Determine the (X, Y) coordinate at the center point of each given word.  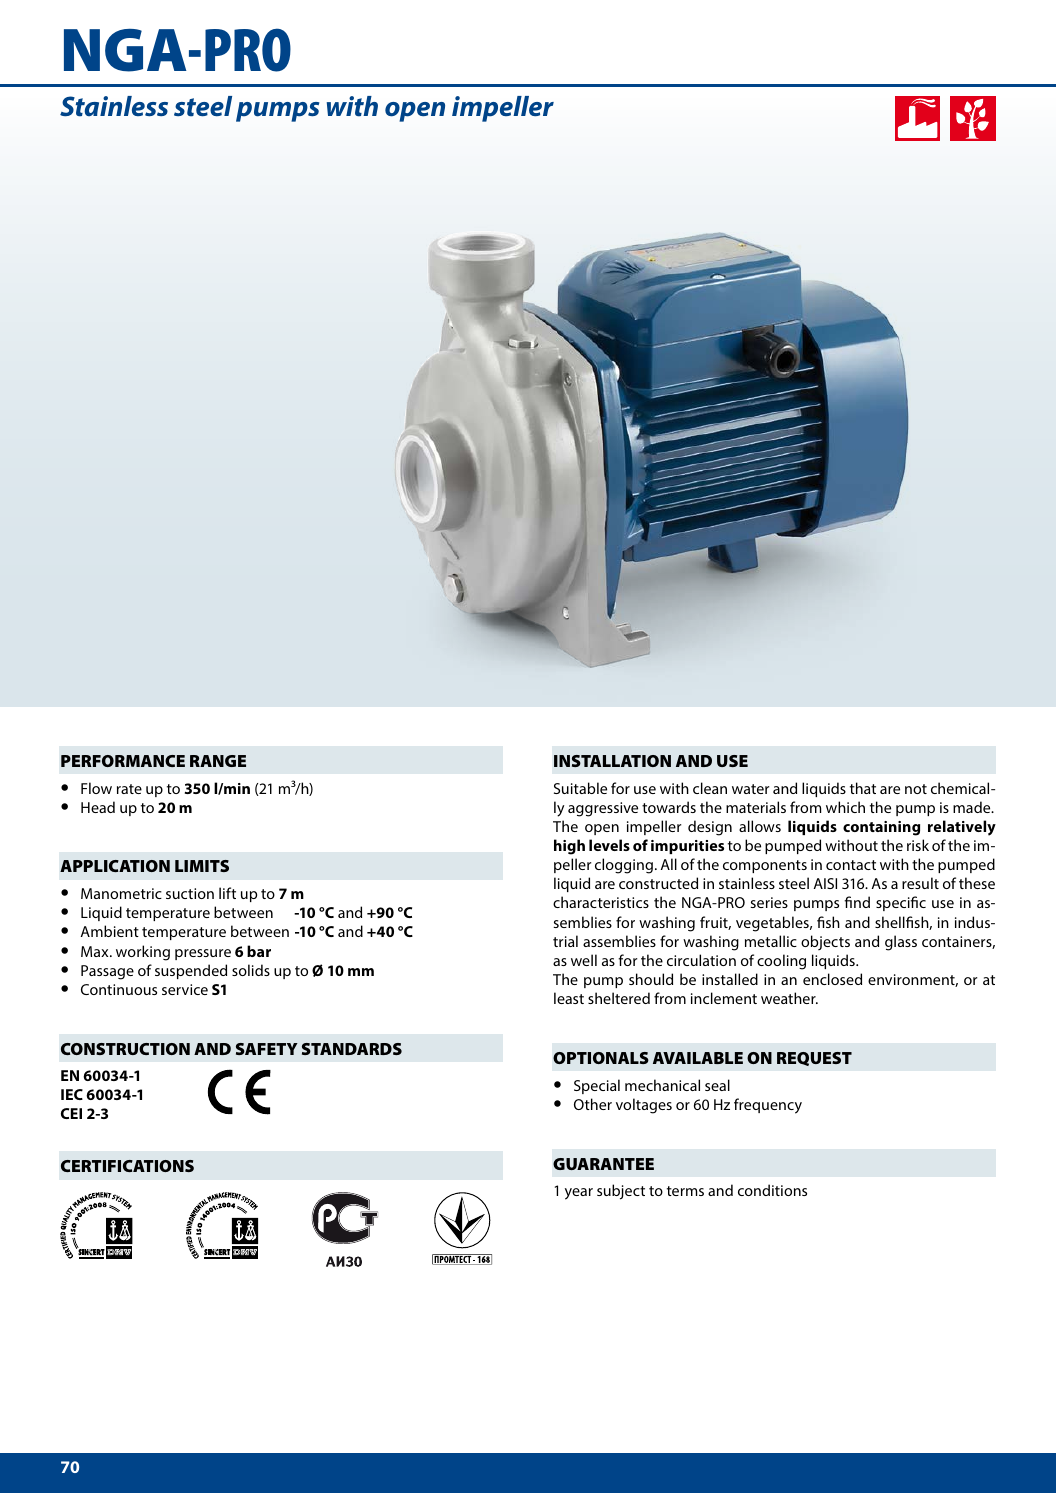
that (863, 788)
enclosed (832, 979)
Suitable (580, 788)
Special (597, 1086)
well (584, 960)
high (569, 847)
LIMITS (202, 866)
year (579, 1194)
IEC (72, 1094)
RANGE (218, 761)
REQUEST (814, 1059)
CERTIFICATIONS (127, 1166)
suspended (191, 971)
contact (851, 865)
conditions (772, 1190)
